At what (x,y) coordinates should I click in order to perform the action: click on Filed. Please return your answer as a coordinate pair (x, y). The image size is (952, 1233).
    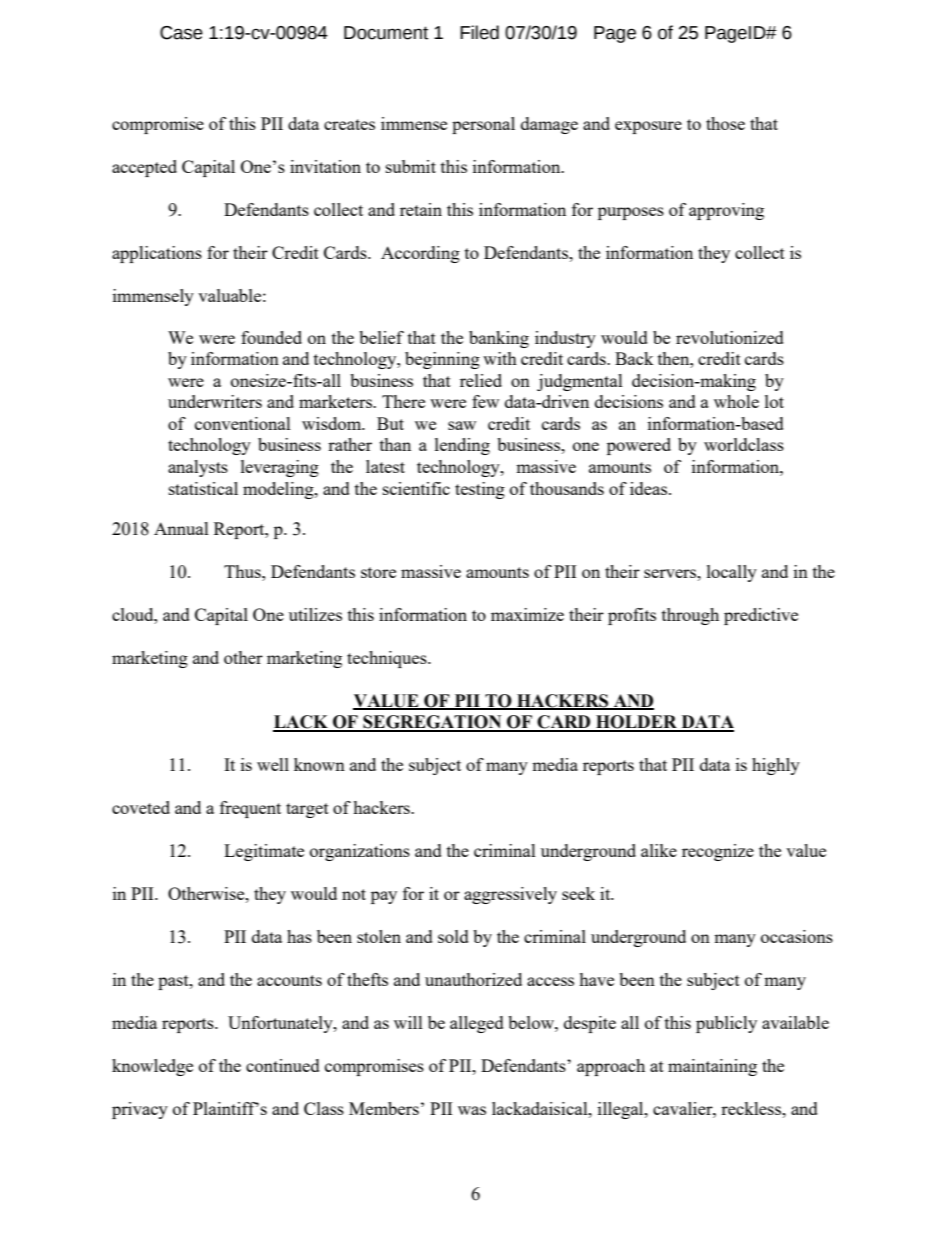
    Looking at the image, I should click on (479, 32).
